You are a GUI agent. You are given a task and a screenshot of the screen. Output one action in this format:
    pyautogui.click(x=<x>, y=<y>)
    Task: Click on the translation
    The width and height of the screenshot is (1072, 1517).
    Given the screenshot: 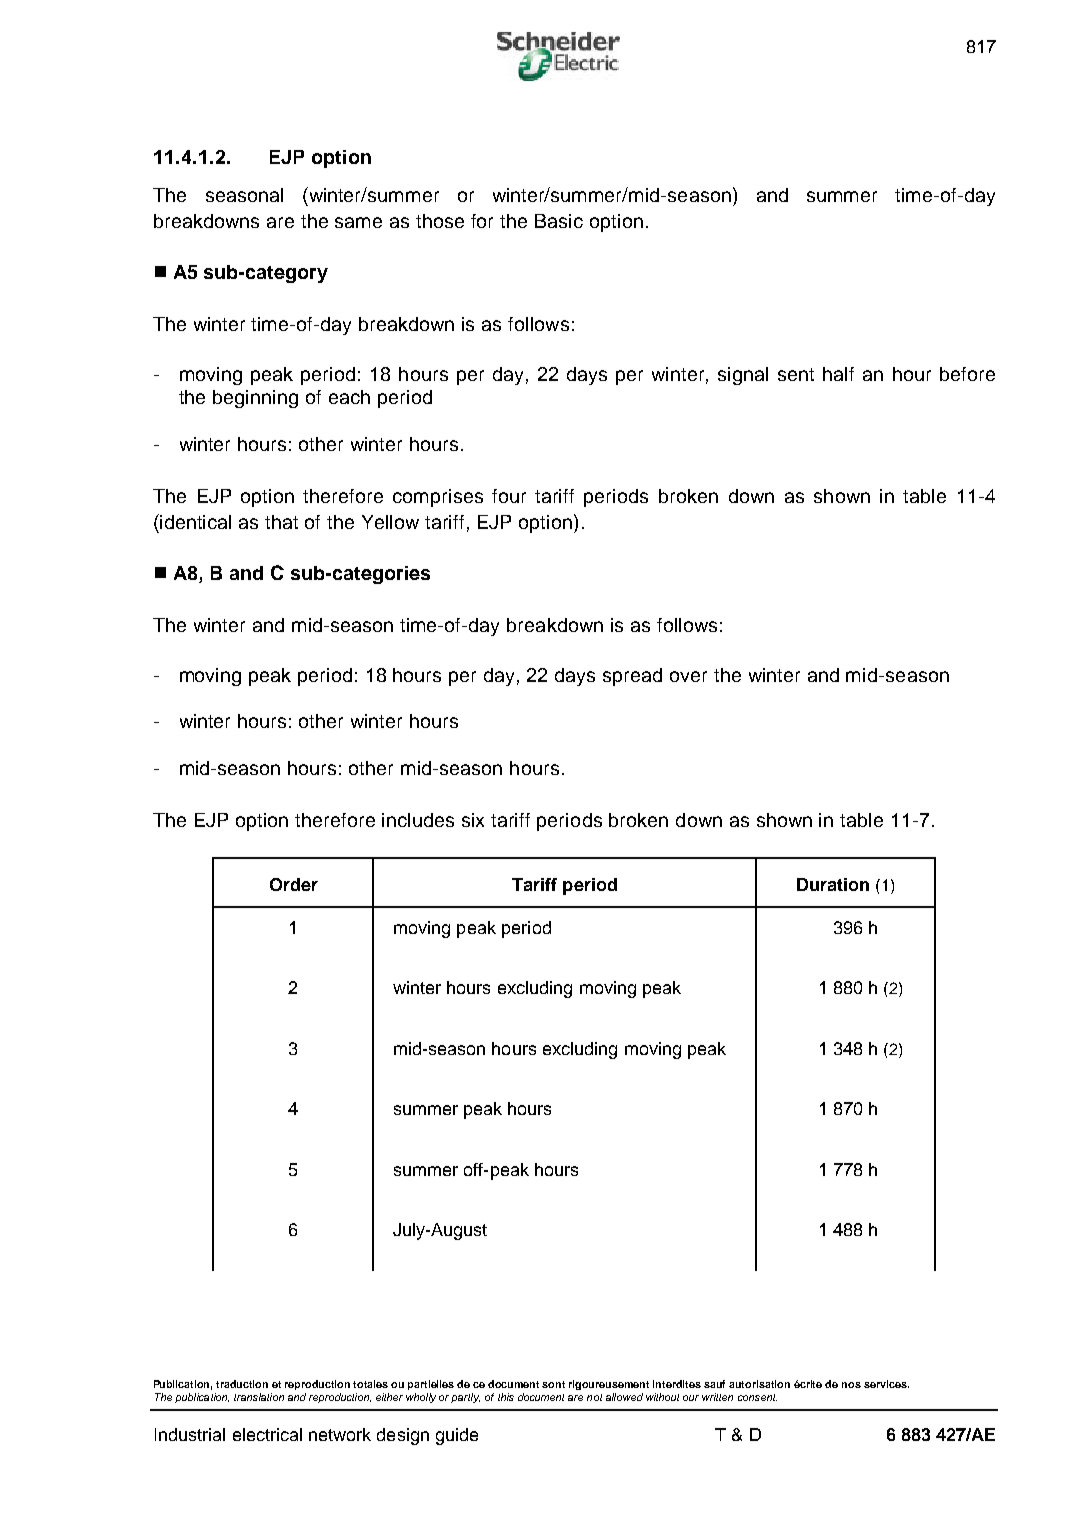 What is the action you would take?
    pyautogui.click(x=259, y=1397)
